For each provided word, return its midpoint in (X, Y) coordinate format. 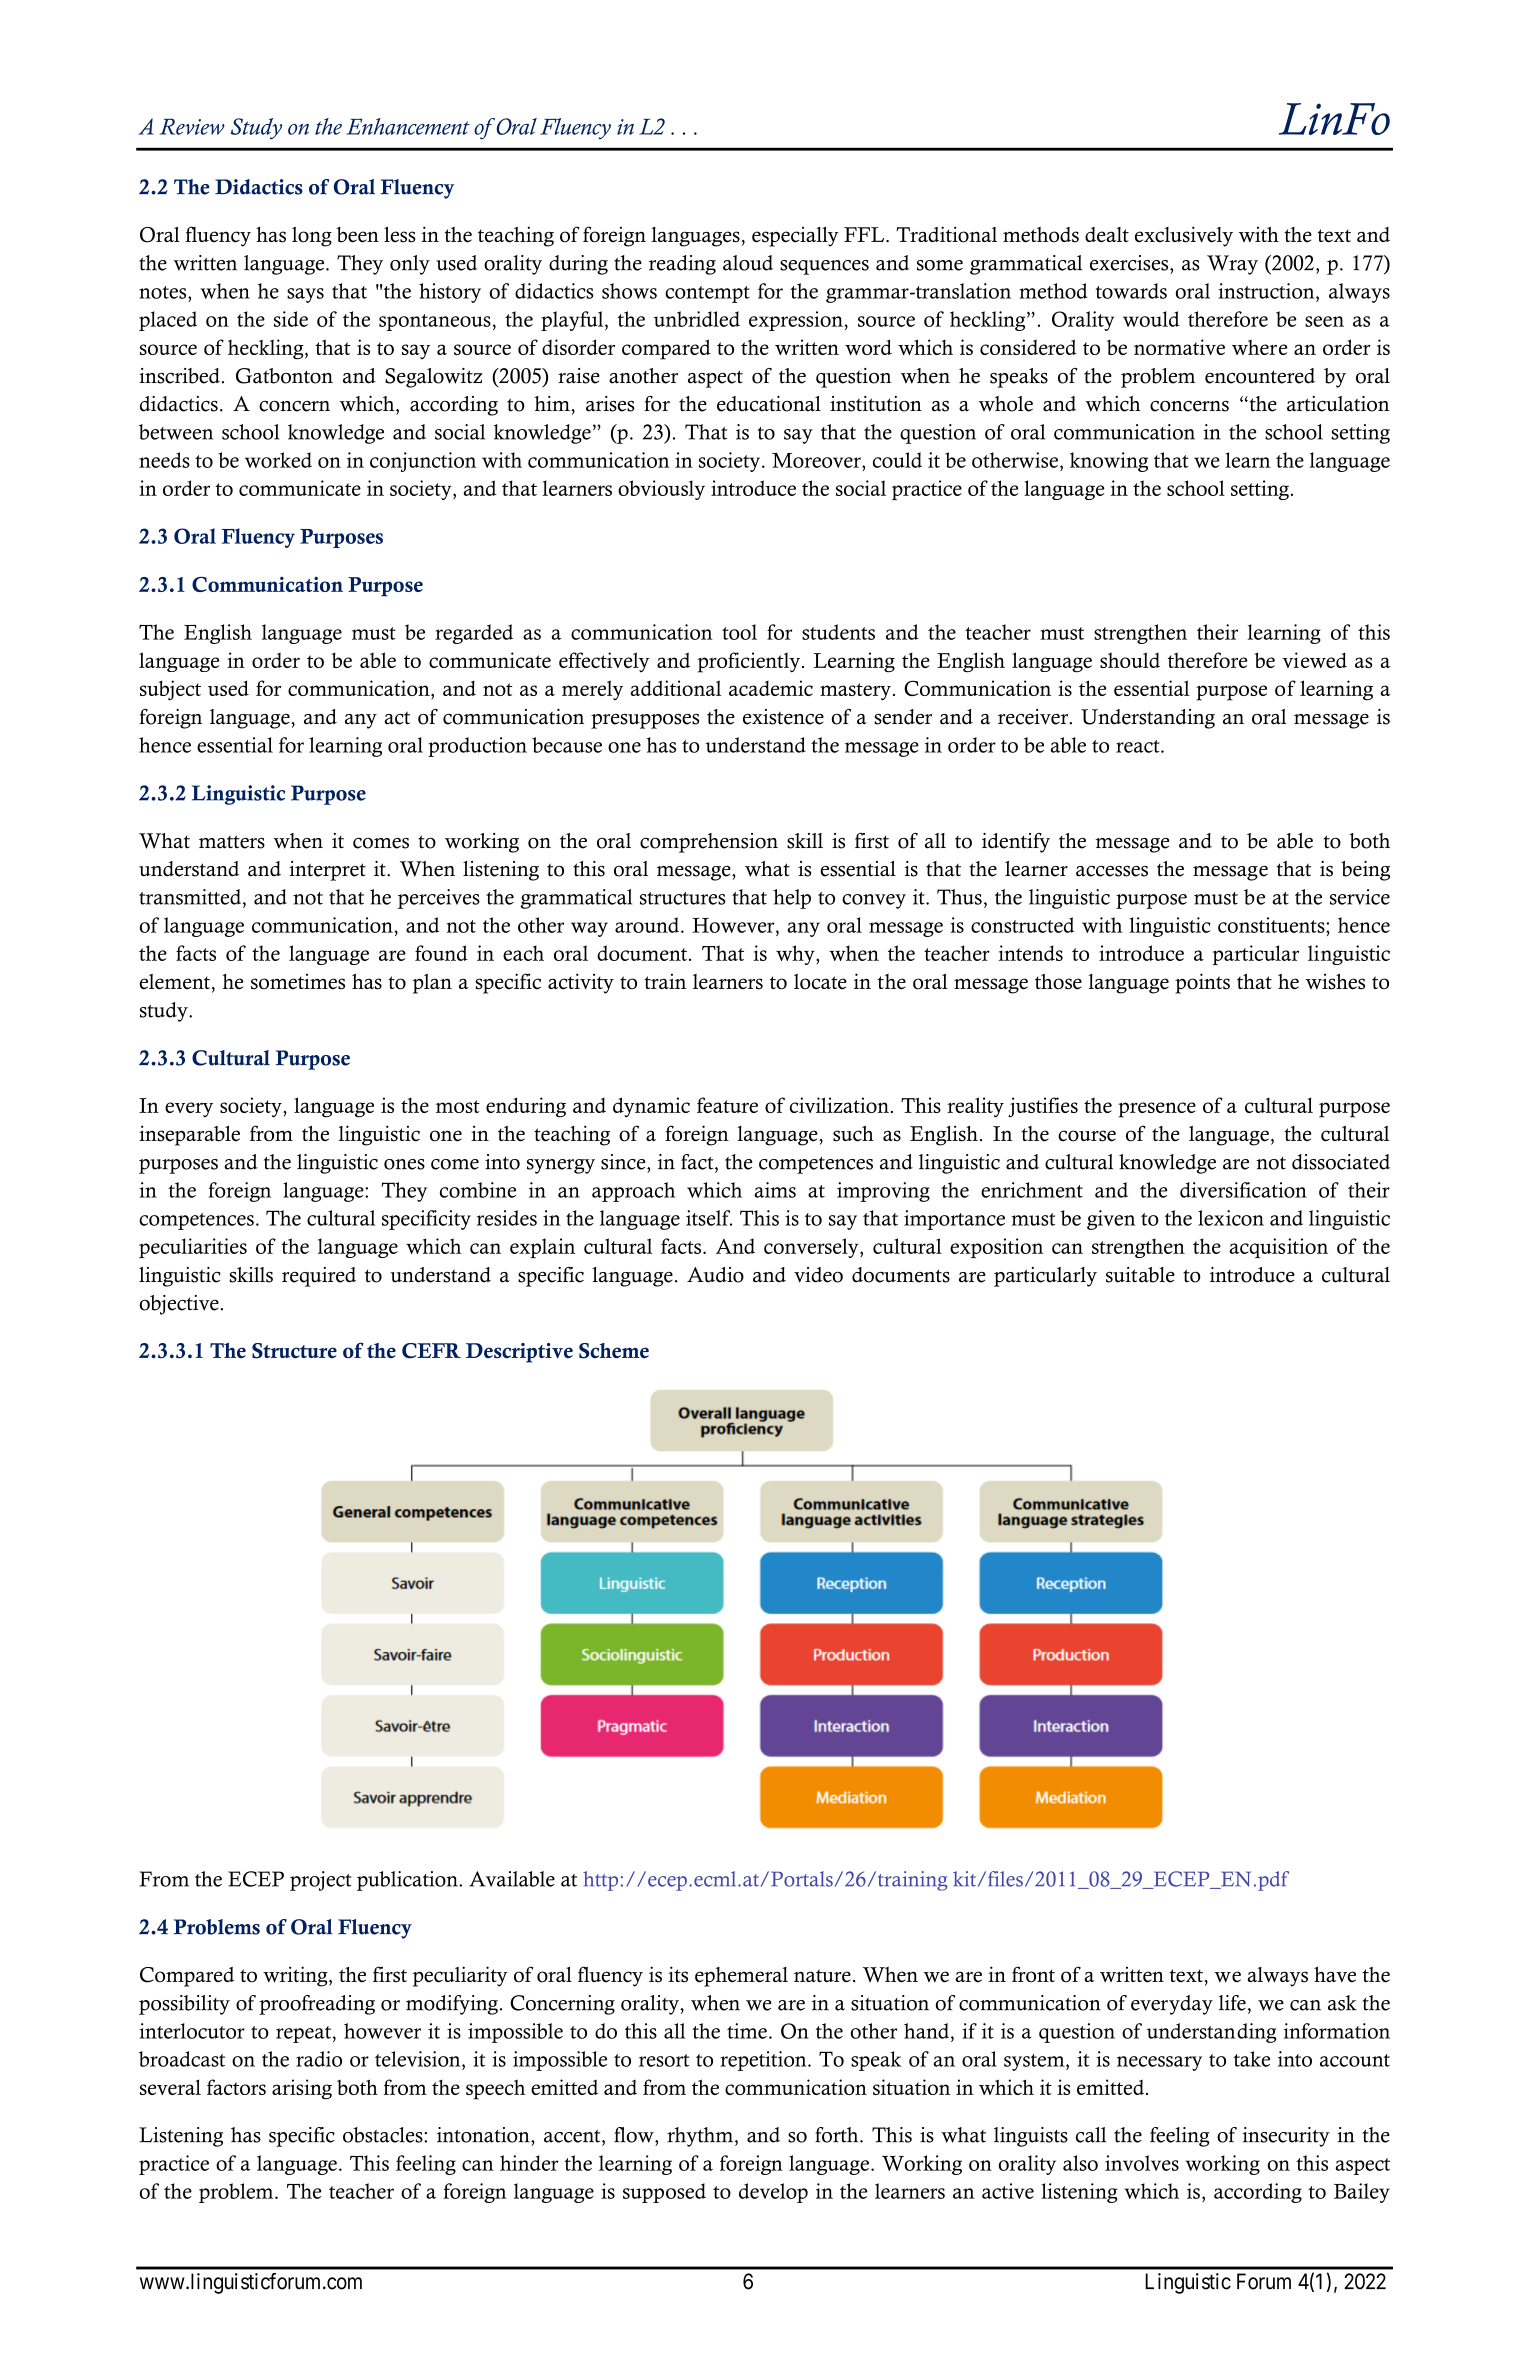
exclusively (1184, 236)
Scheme (614, 1351)
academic (771, 688)
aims (775, 1190)
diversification (1243, 1190)
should (1130, 660)
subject (170, 690)
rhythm (701, 2137)
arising (302, 2089)
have (1335, 1975)
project (321, 1881)
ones (404, 1164)
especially (795, 237)
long (312, 237)
